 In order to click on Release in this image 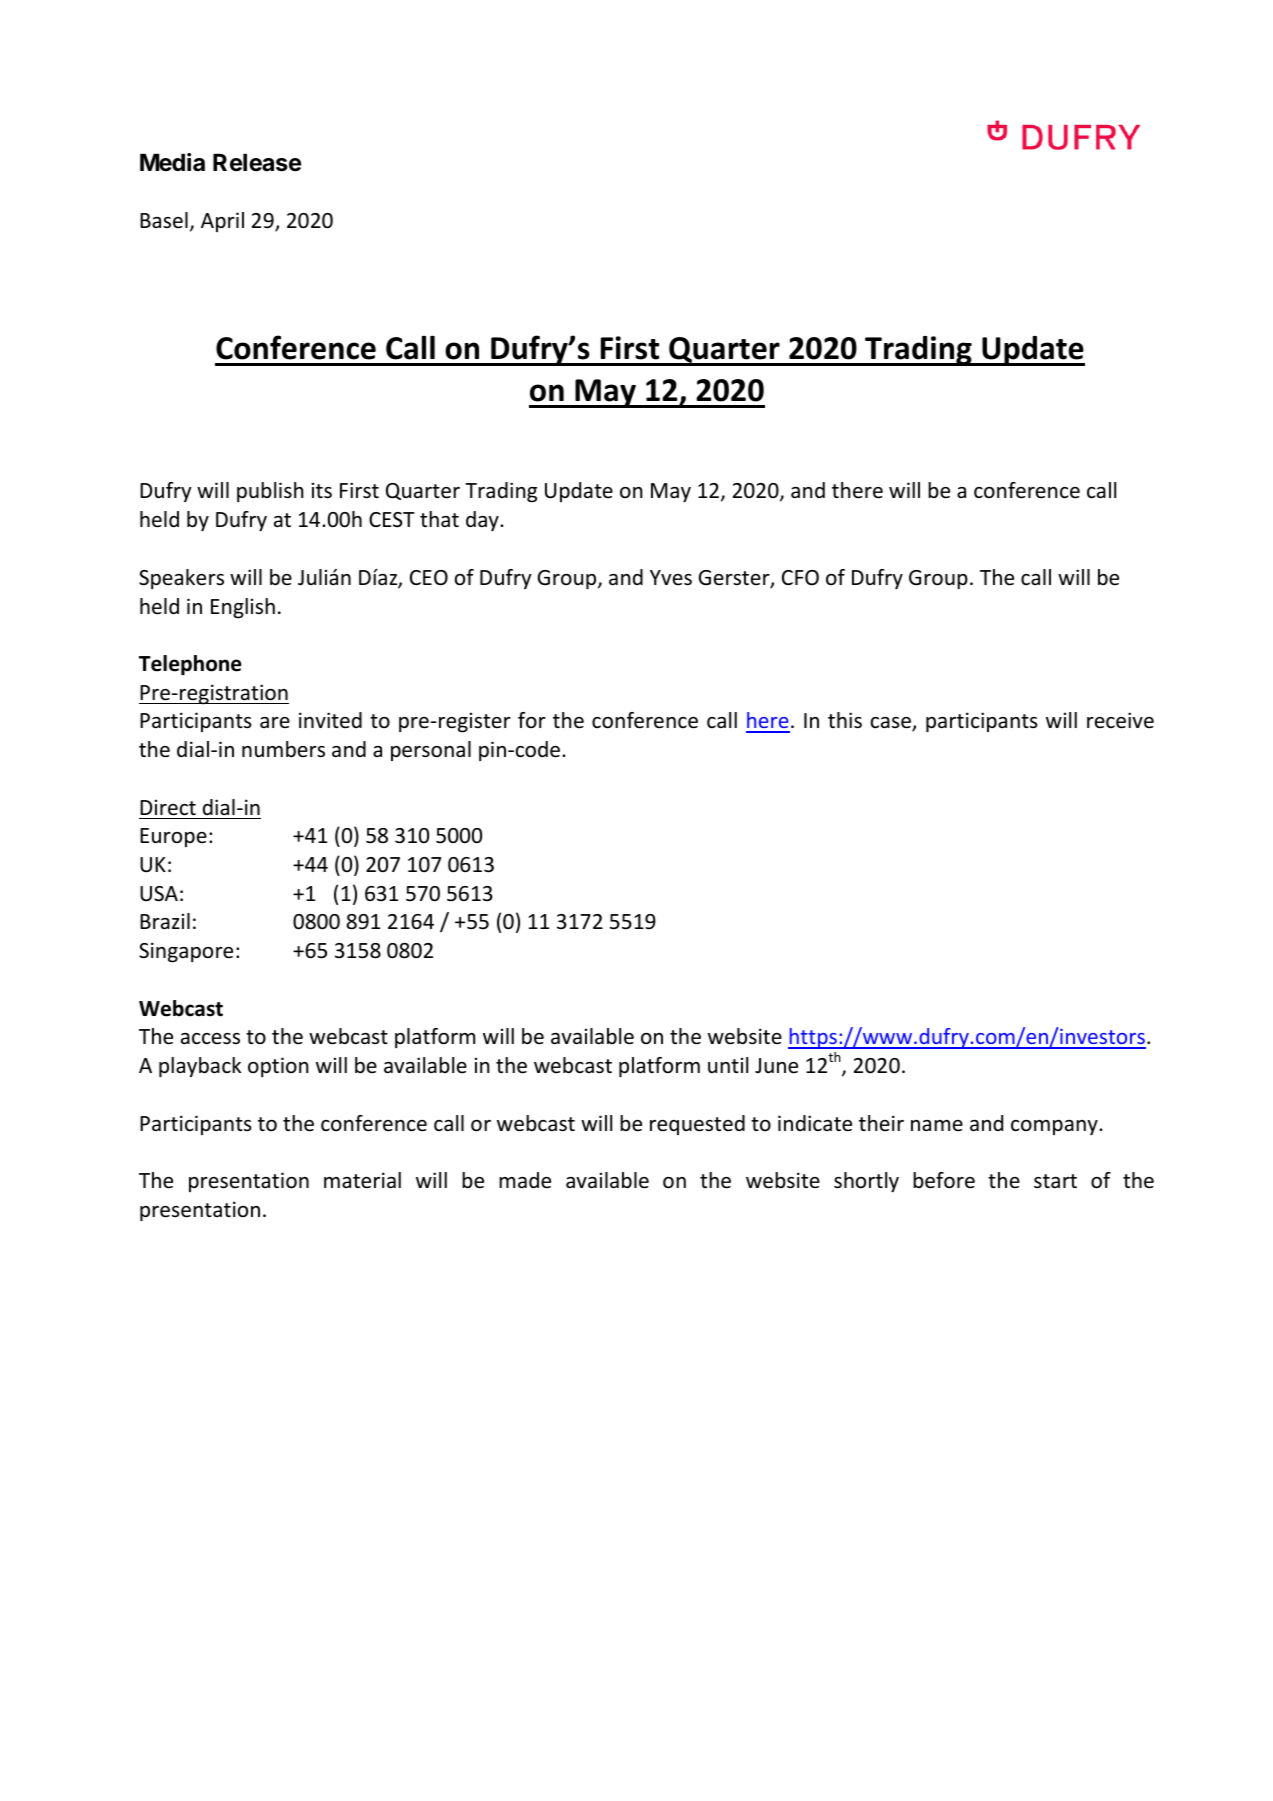, I will do `click(257, 163)`.
